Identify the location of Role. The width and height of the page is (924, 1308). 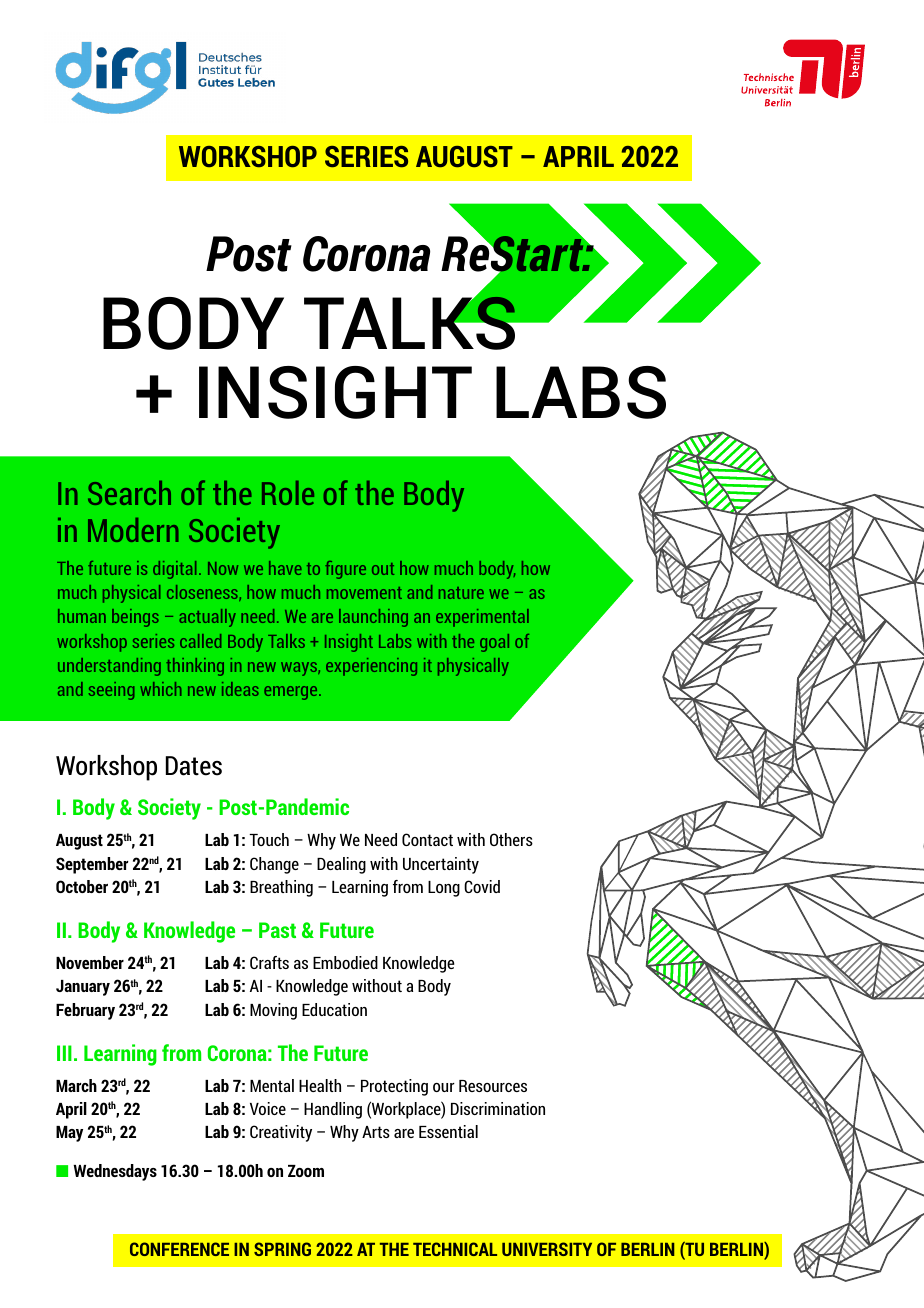
(288, 493).
